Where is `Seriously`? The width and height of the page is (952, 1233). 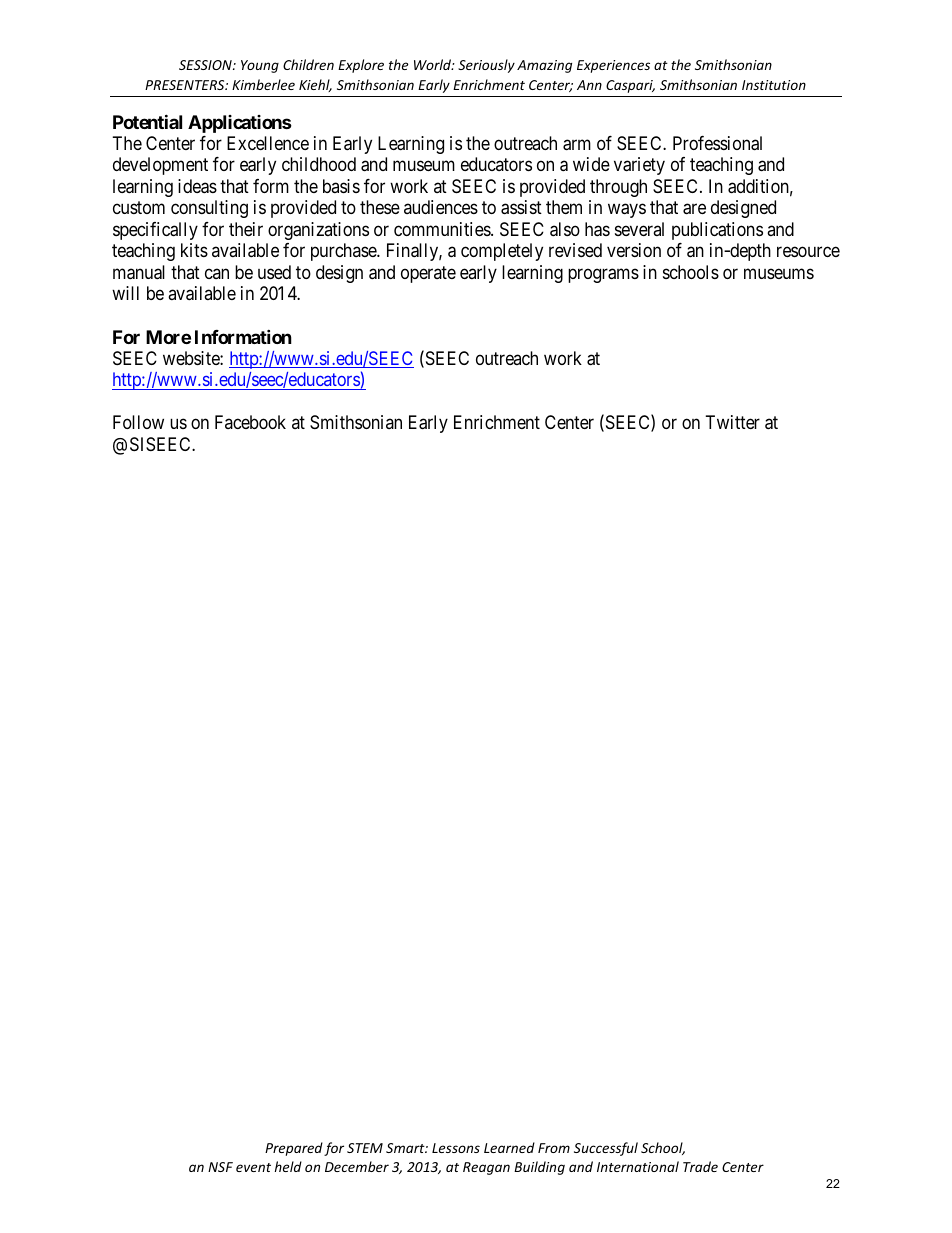
Seriously is located at coordinates (486, 66).
